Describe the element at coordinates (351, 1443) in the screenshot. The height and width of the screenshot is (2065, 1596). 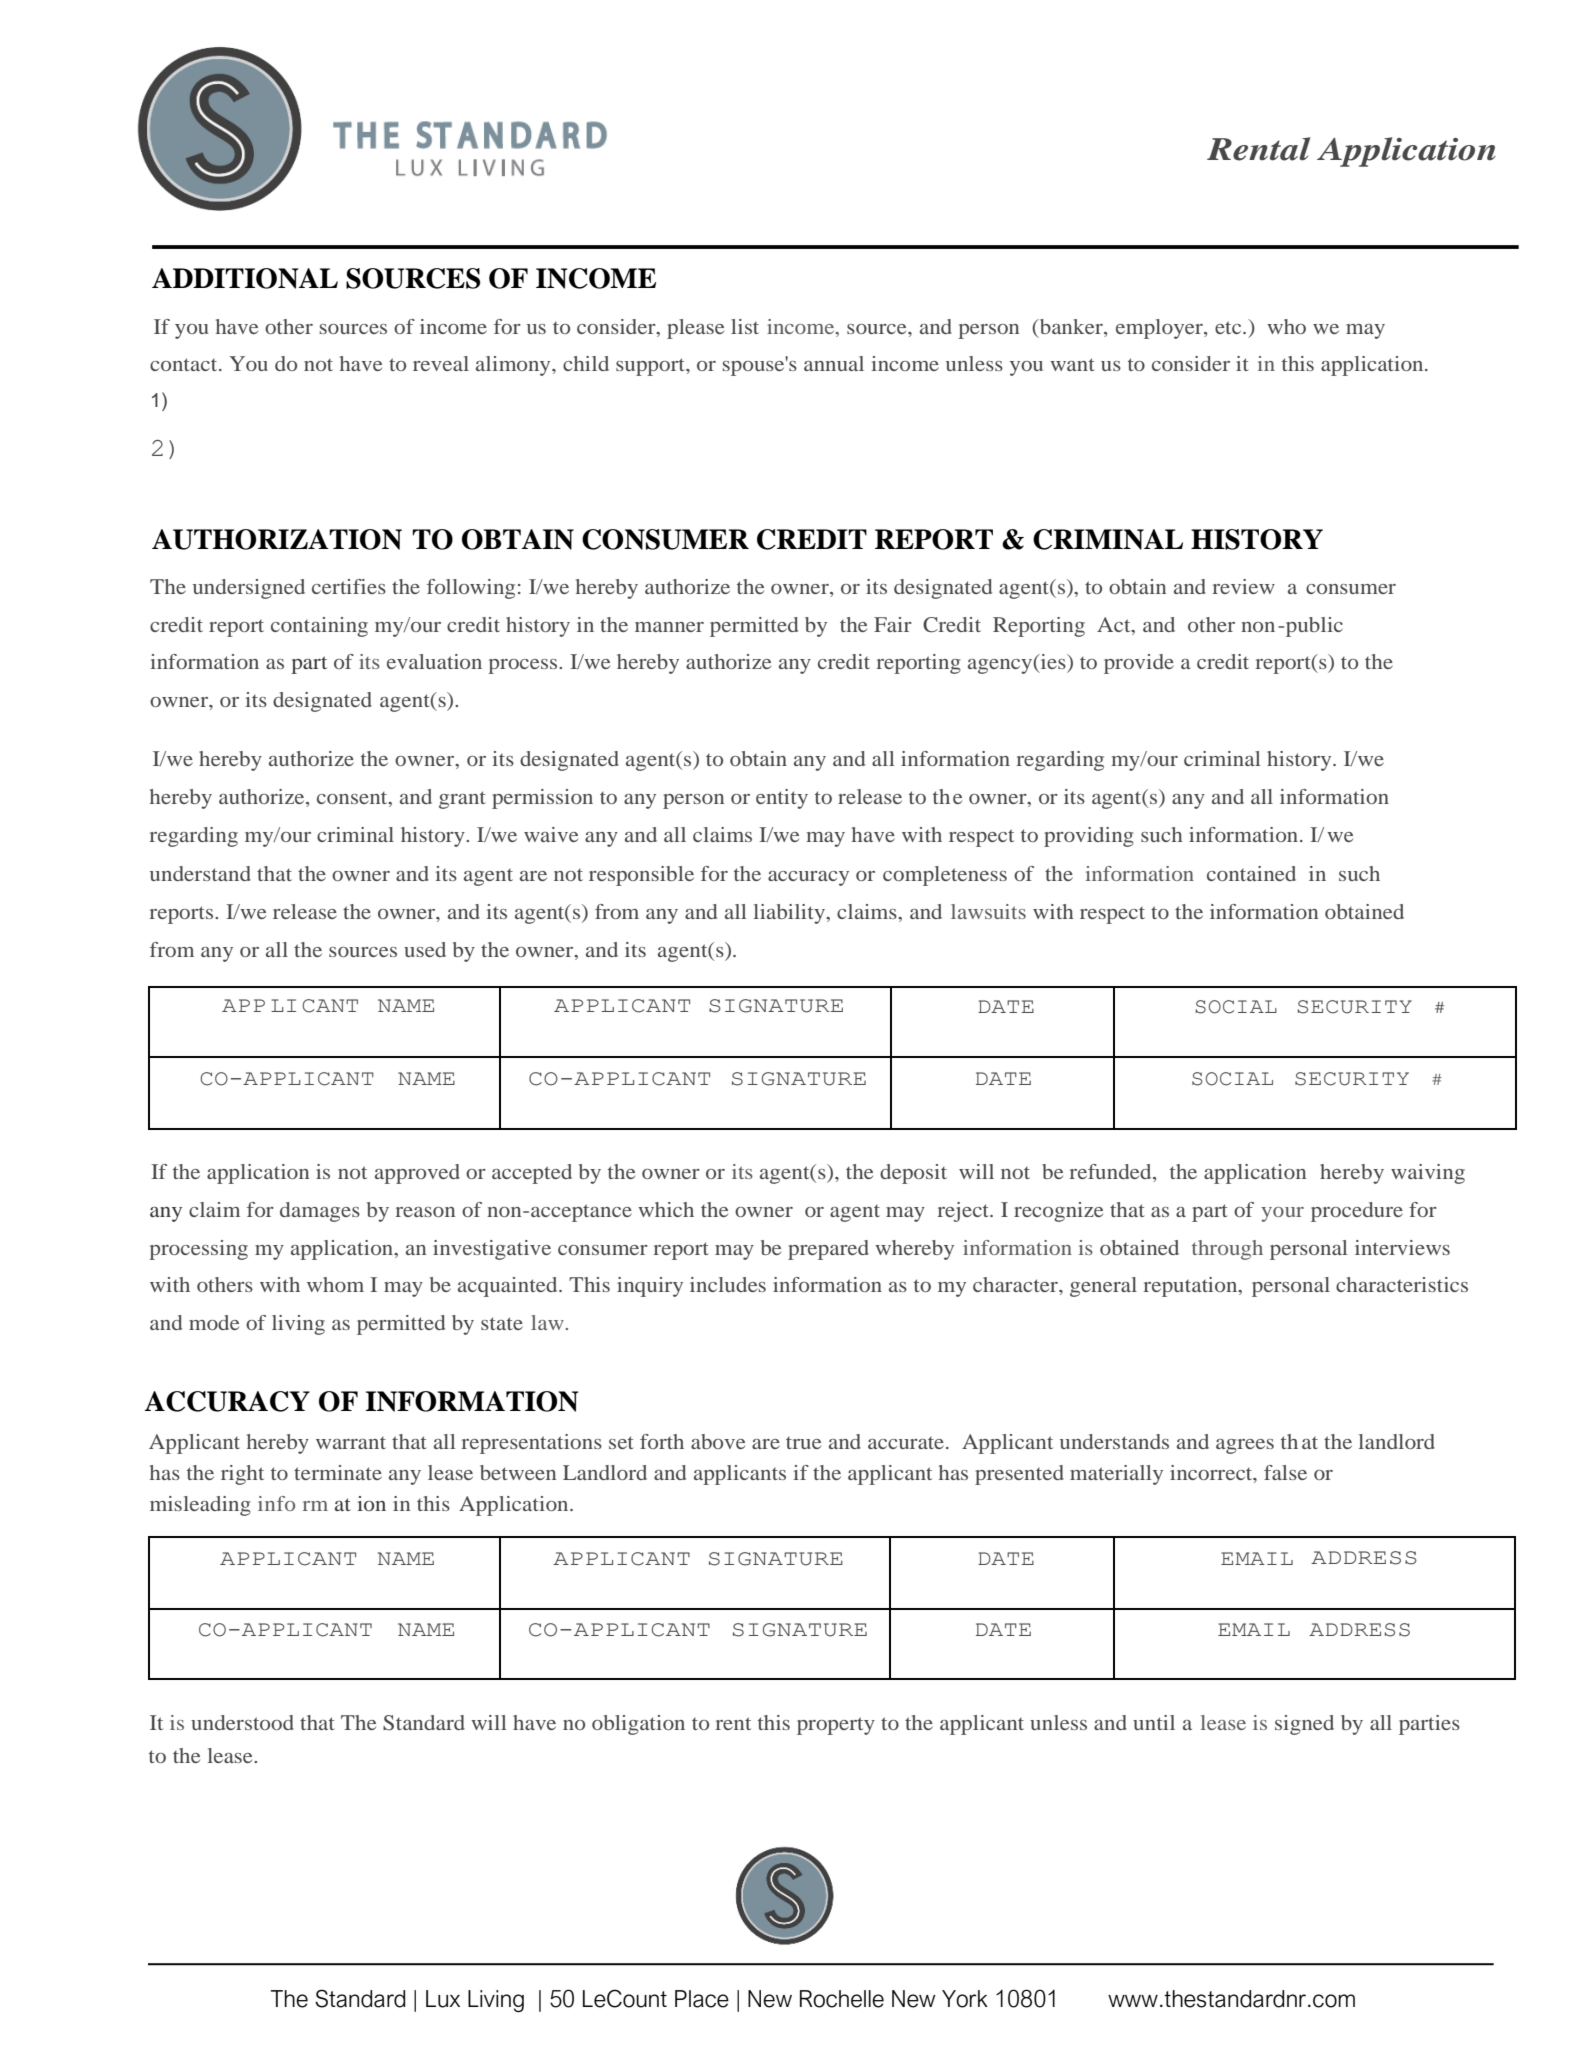
I see `warrant` at that location.
